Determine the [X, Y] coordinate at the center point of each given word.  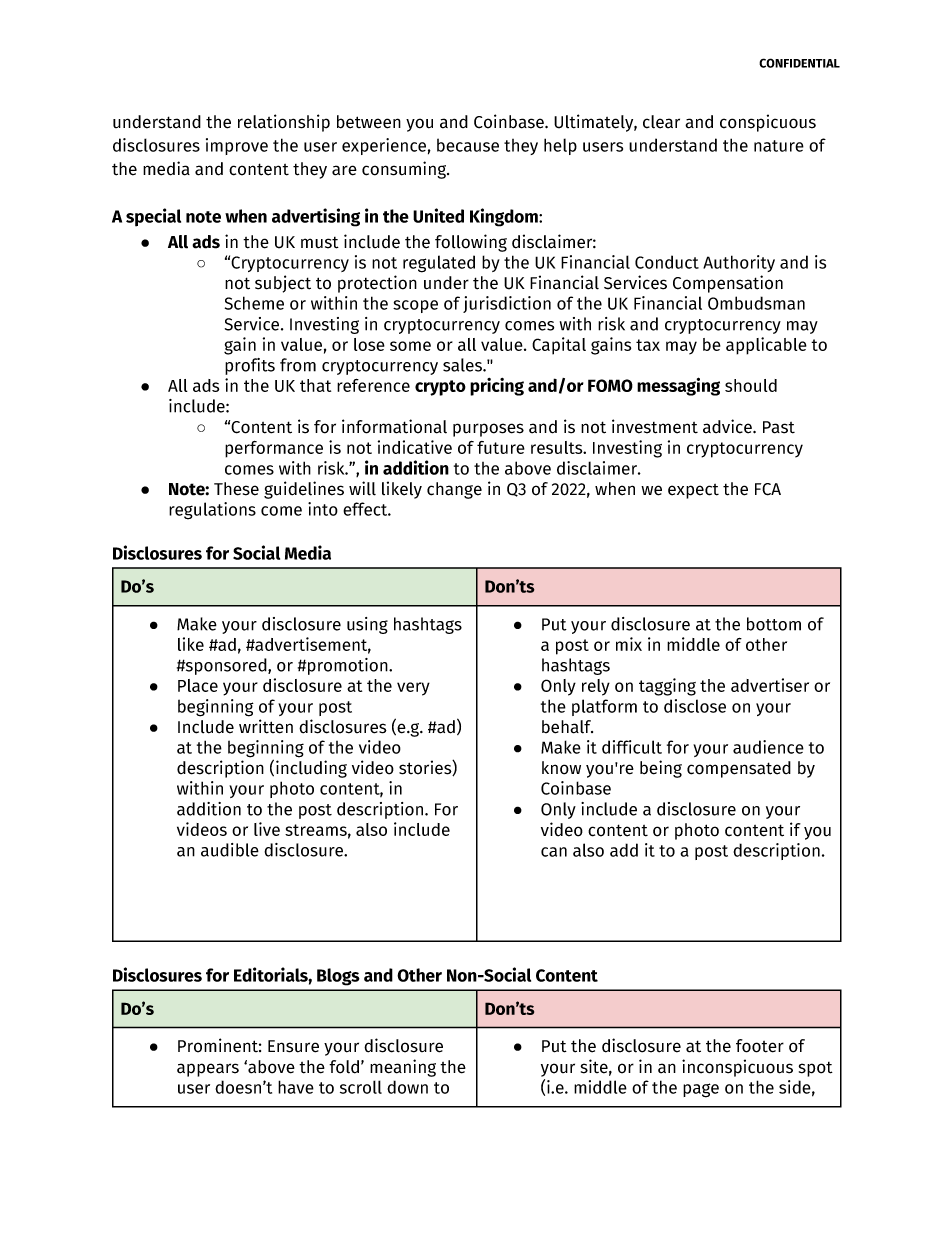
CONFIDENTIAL [799, 63]
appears [208, 1070]
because [468, 145]
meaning [403, 1068]
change [454, 490]
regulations [212, 511]
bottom [774, 624]
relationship [284, 123]
